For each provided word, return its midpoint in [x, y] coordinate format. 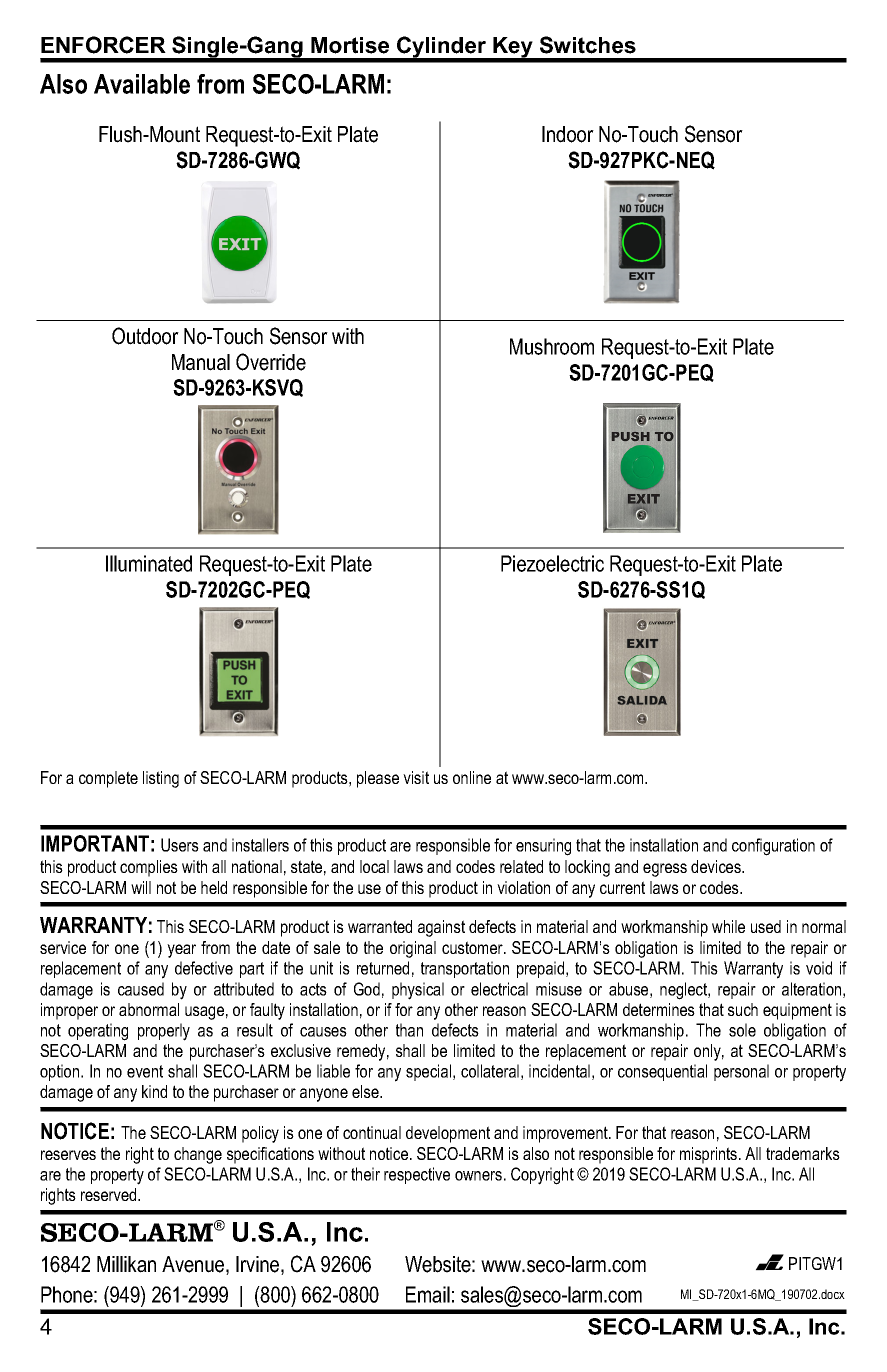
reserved [110, 1194]
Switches [588, 45]
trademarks [803, 1153]
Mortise [350, 45]
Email [428, 1294]
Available [142, 84]
